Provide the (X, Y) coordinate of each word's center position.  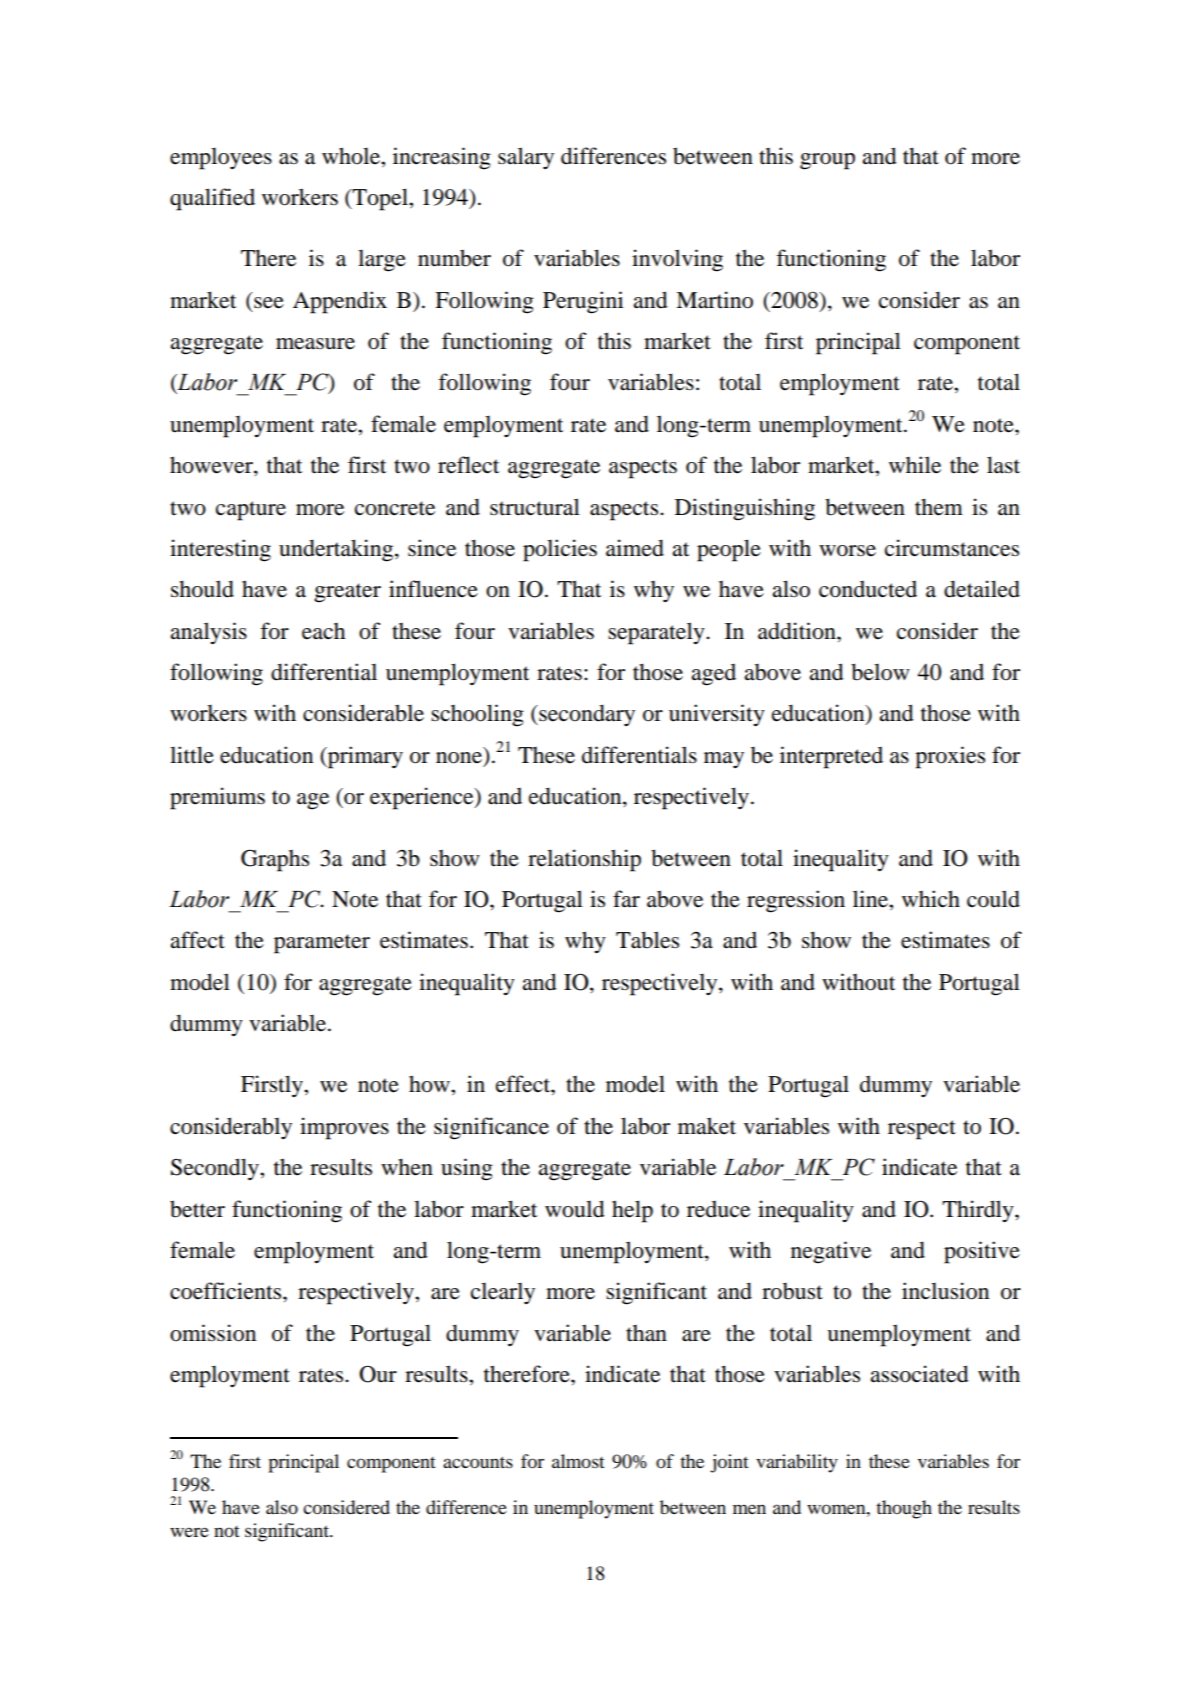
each (323, 631)
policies (560, 550)
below (880, 672)
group (827, 161)
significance (491, 1128)
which (931, 899)
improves (344, 1128)
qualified (212, 199)
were (189, 1532)
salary (526, 158)
